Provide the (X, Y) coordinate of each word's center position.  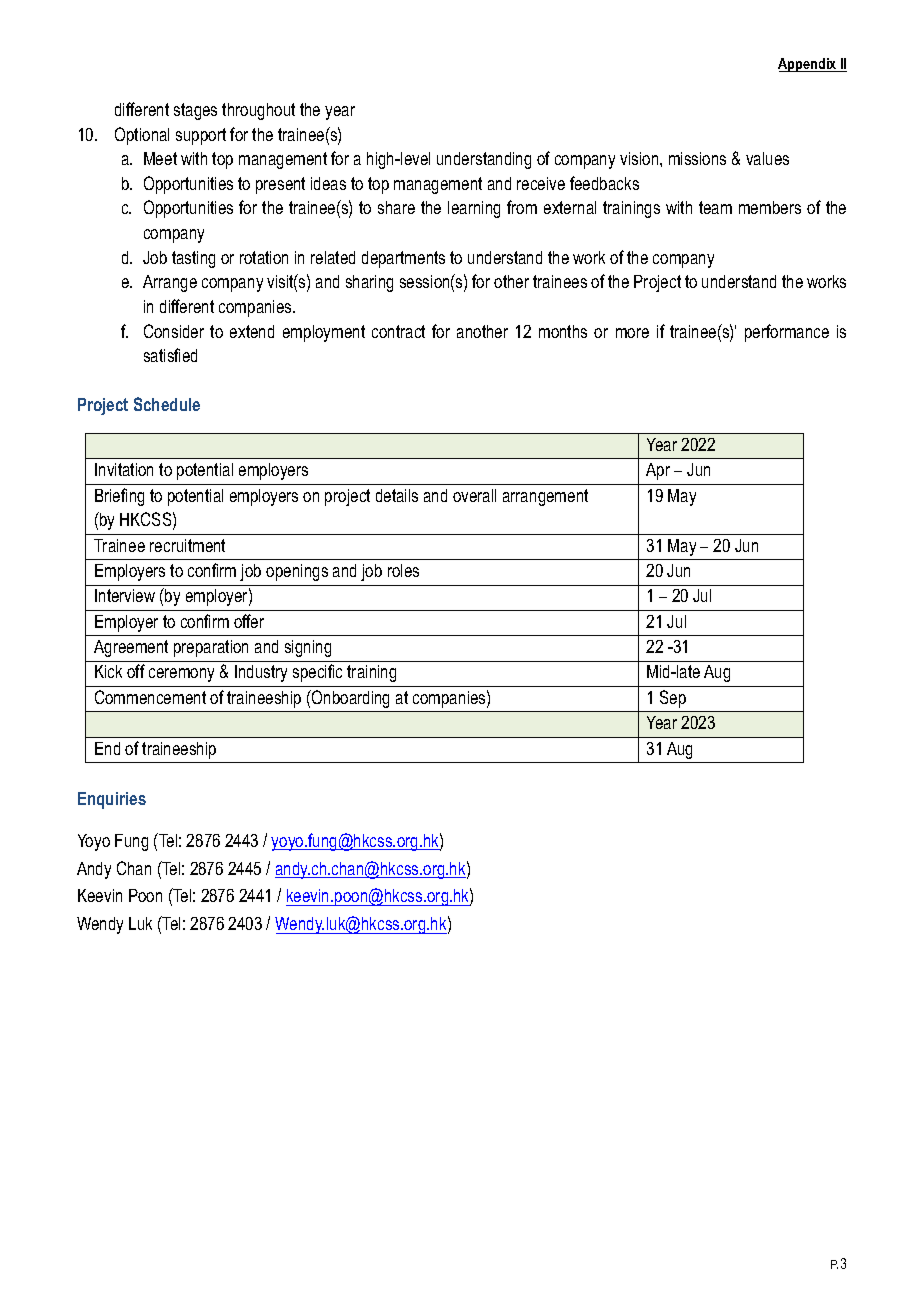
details (397, 495)
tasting (193, 259)
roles (403, 570)
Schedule (167, 404)
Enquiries (112, 800)
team (715, 207)
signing (308, 648)
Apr (658, 471)
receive (541, 183)
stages (195, 111)
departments (403, 259)
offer (249, 621)
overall (474, 495)
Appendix (808, 65)
